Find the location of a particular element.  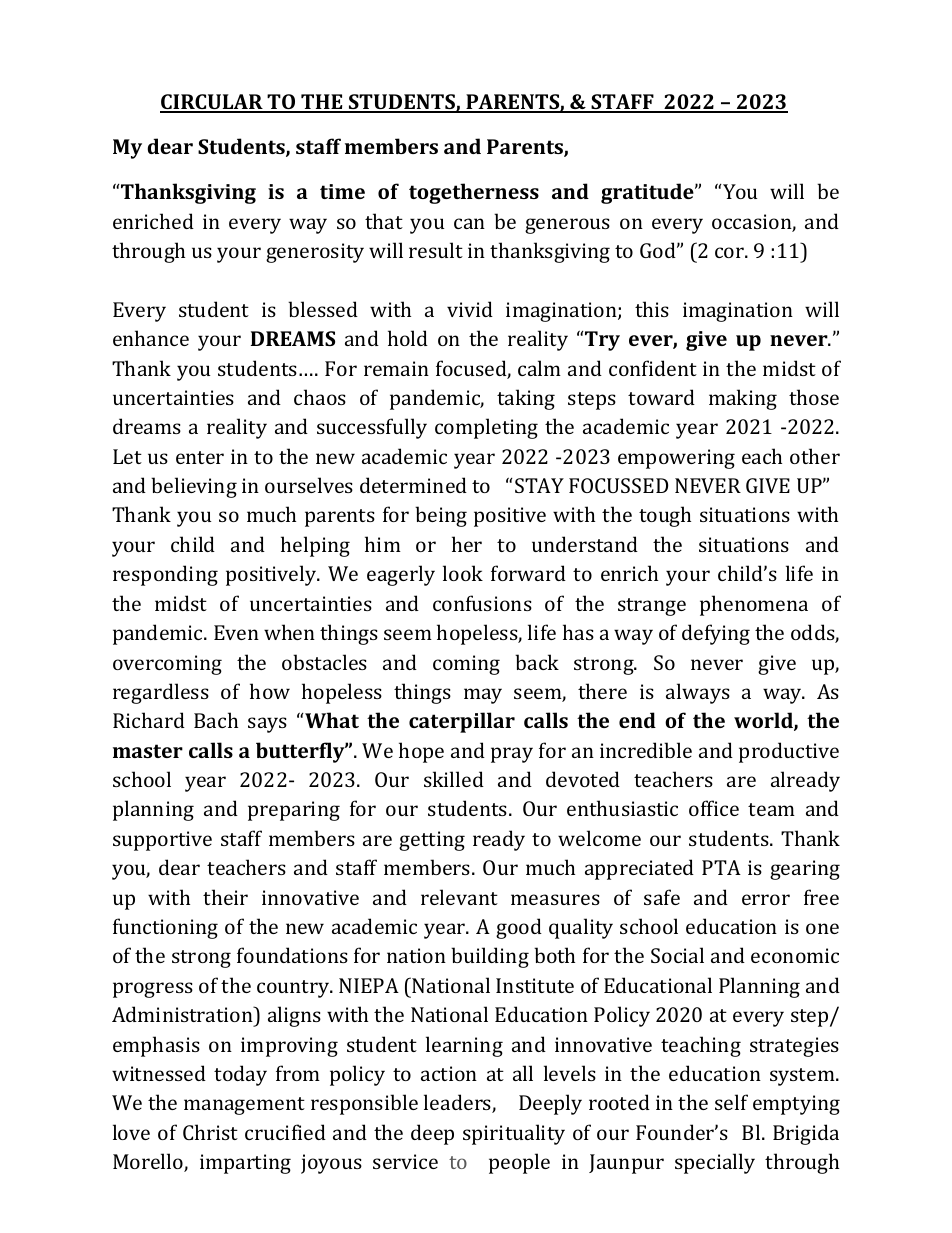

generous is located at coordinates (567, 226).
